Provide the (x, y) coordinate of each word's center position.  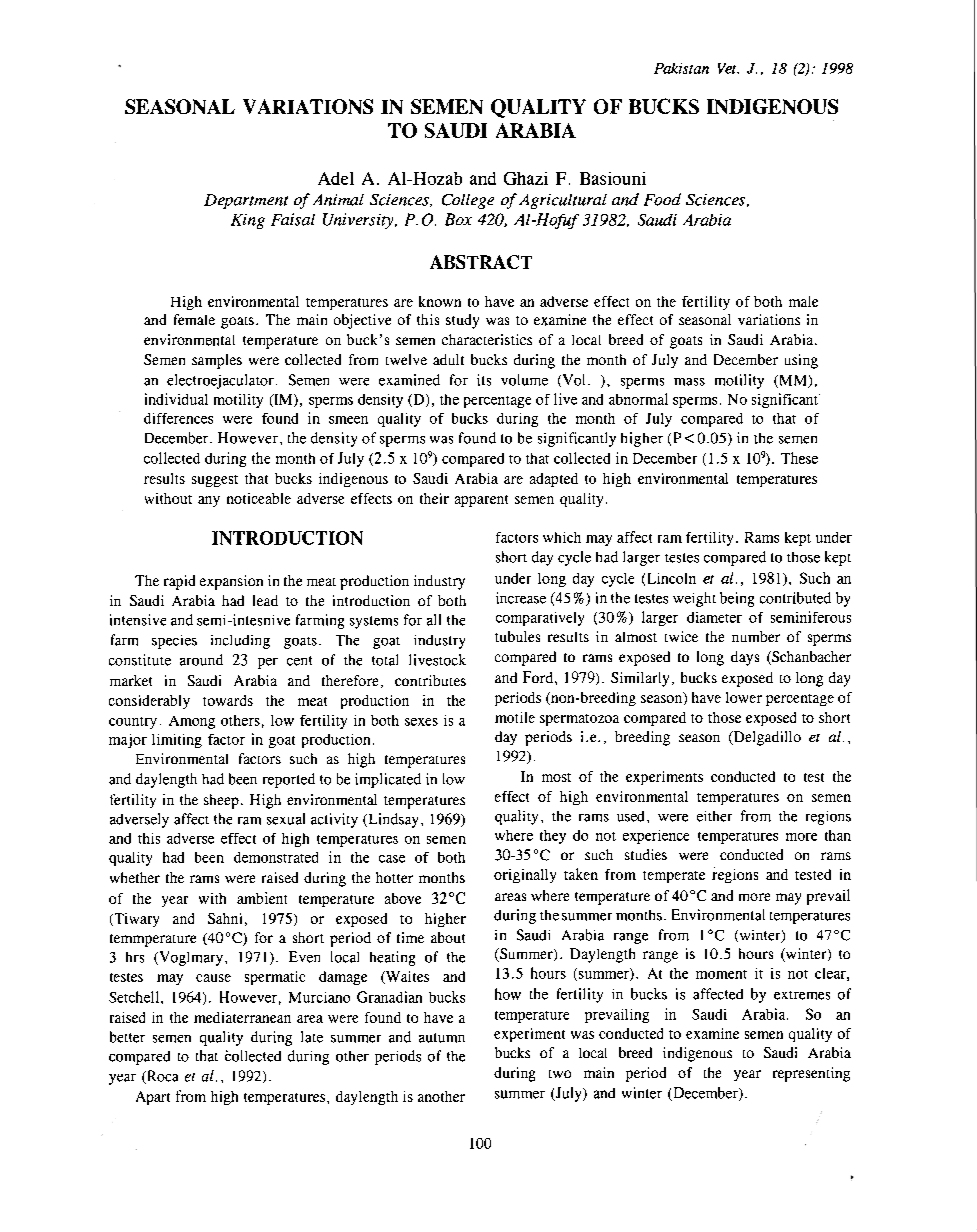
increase (521, 598)
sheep (221, 801)
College (468, 201)
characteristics (487, 339)
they (553, 837)
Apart (153, 1098)
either (714, 816)
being (737, 599)
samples (217, 361)
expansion (231, 582)
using (801, 361)
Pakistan (681, 68)
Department (246, 201)
